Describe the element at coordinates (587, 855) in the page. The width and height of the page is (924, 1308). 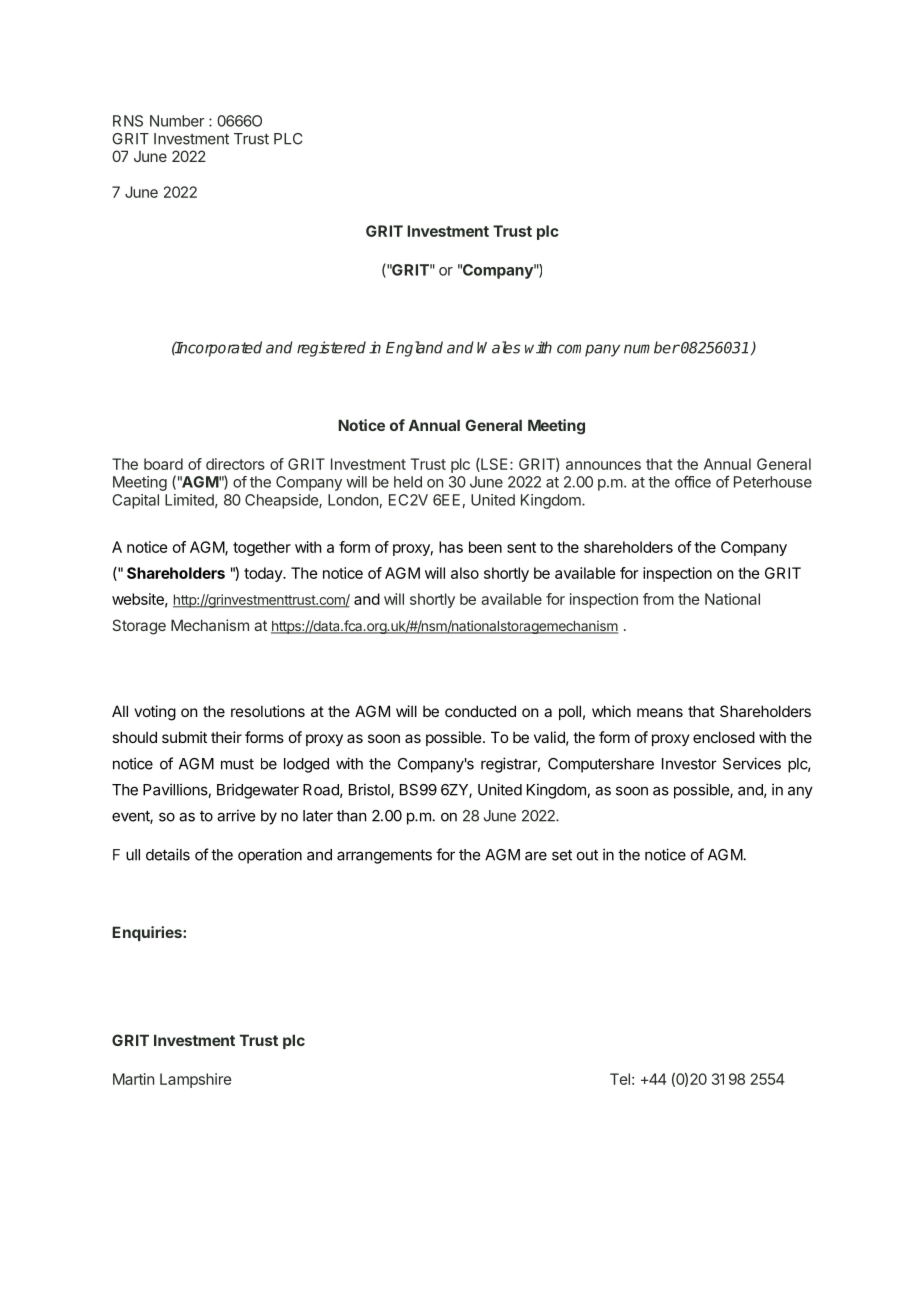
I see `out` at that location.
